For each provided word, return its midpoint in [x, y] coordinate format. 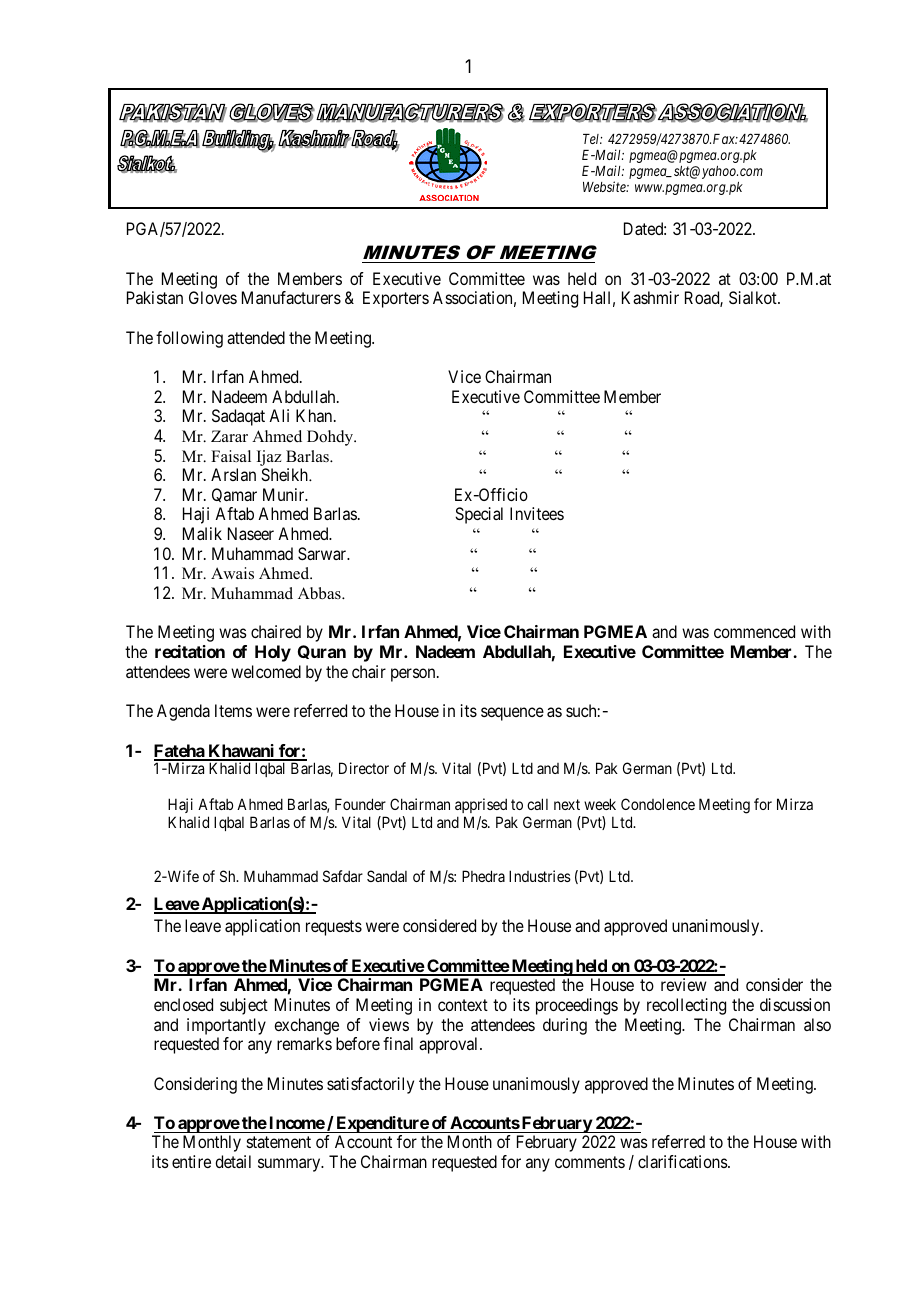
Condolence [658, 804]
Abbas [320, 593]
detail [233, 1161]
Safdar [343, 876]
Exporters [396, 299]
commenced [754, 631]
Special [479, 515]
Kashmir [650, 297]
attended [256, 337]
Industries [540, 876]
